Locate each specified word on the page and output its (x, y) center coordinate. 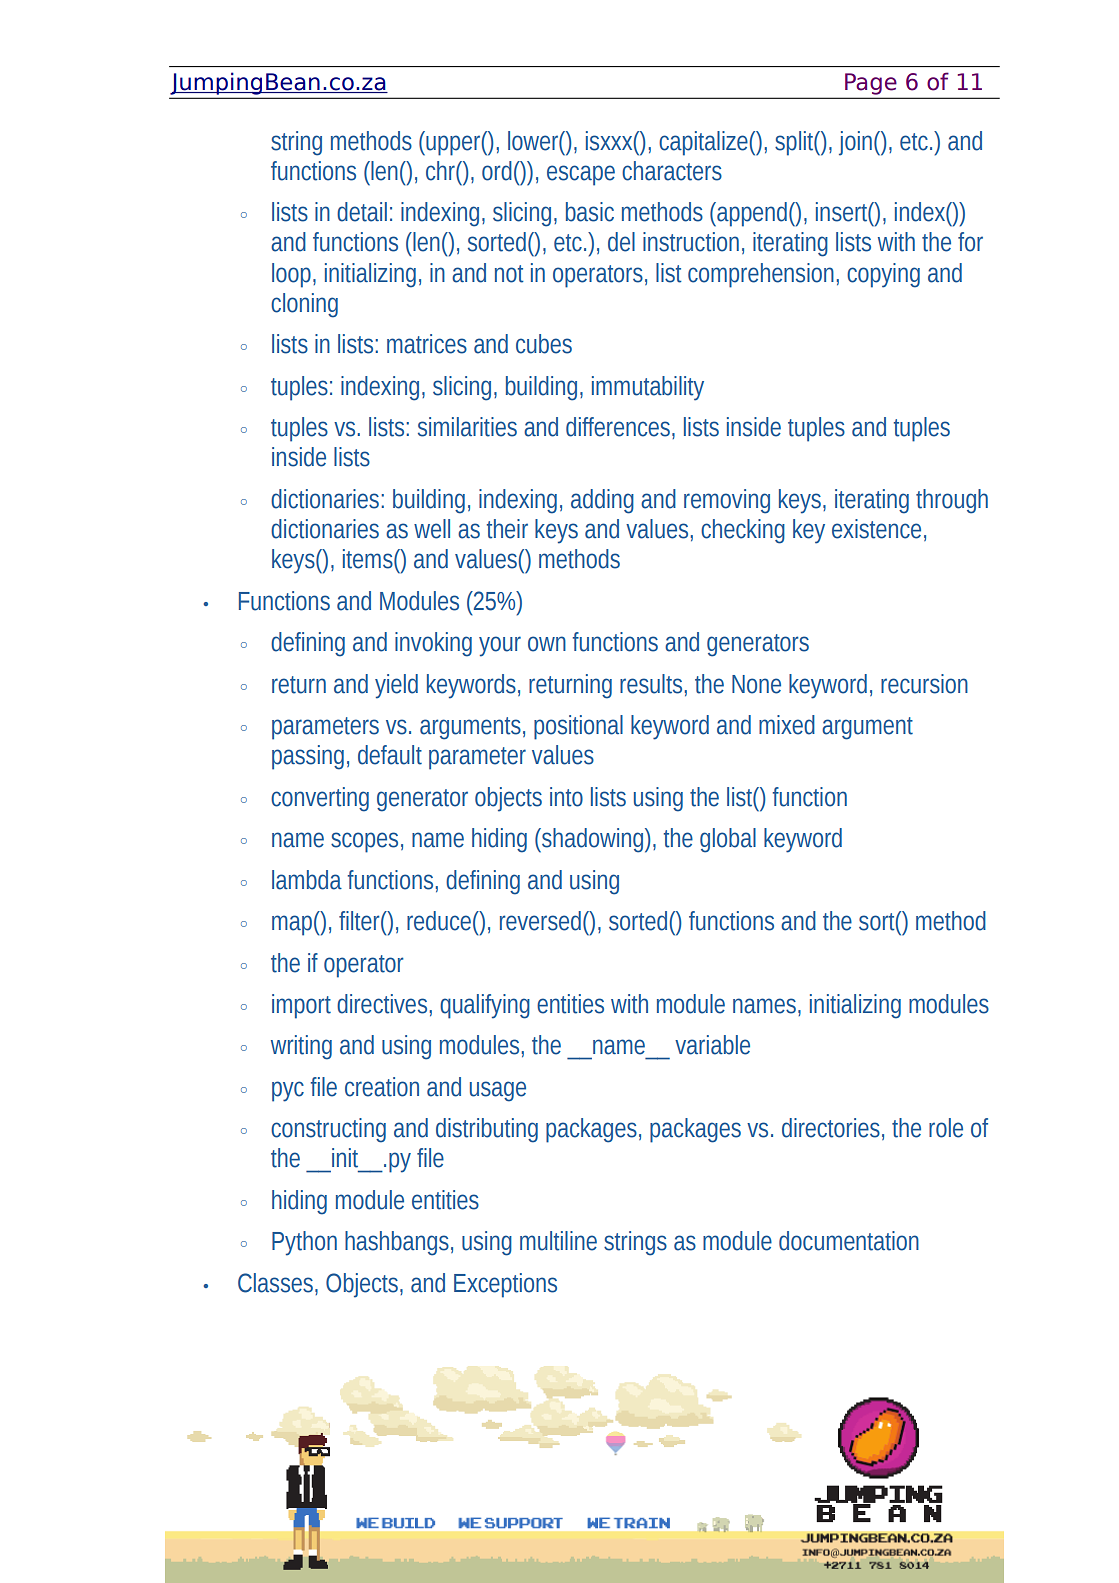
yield (396, 686)
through (952, 501)
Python (304, 1243)
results (651, 684)
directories (831, 1128)
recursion (924, 684)
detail (362, 212)
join (855, 143)
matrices (427, 344)
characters (672, 171)
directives (382, 1004)
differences (618, 427)
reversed (540, 921)
